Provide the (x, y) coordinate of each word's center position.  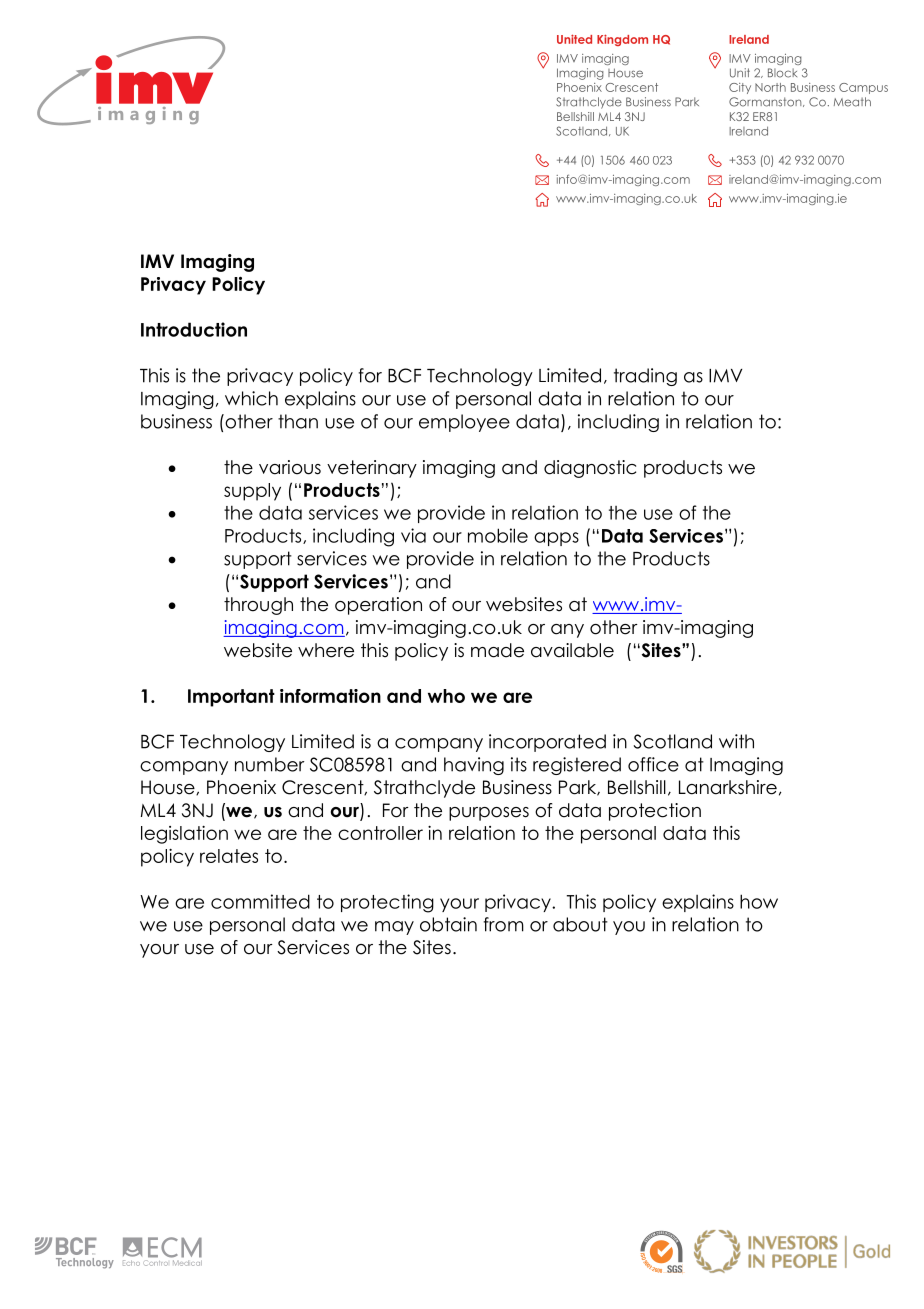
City (740, 88)
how (759, 901)
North (770, 87)
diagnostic (590, 469)
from (504, 924)
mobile (498, 535)
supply (252, 492)
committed (260, 901)
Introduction (194, 329)
